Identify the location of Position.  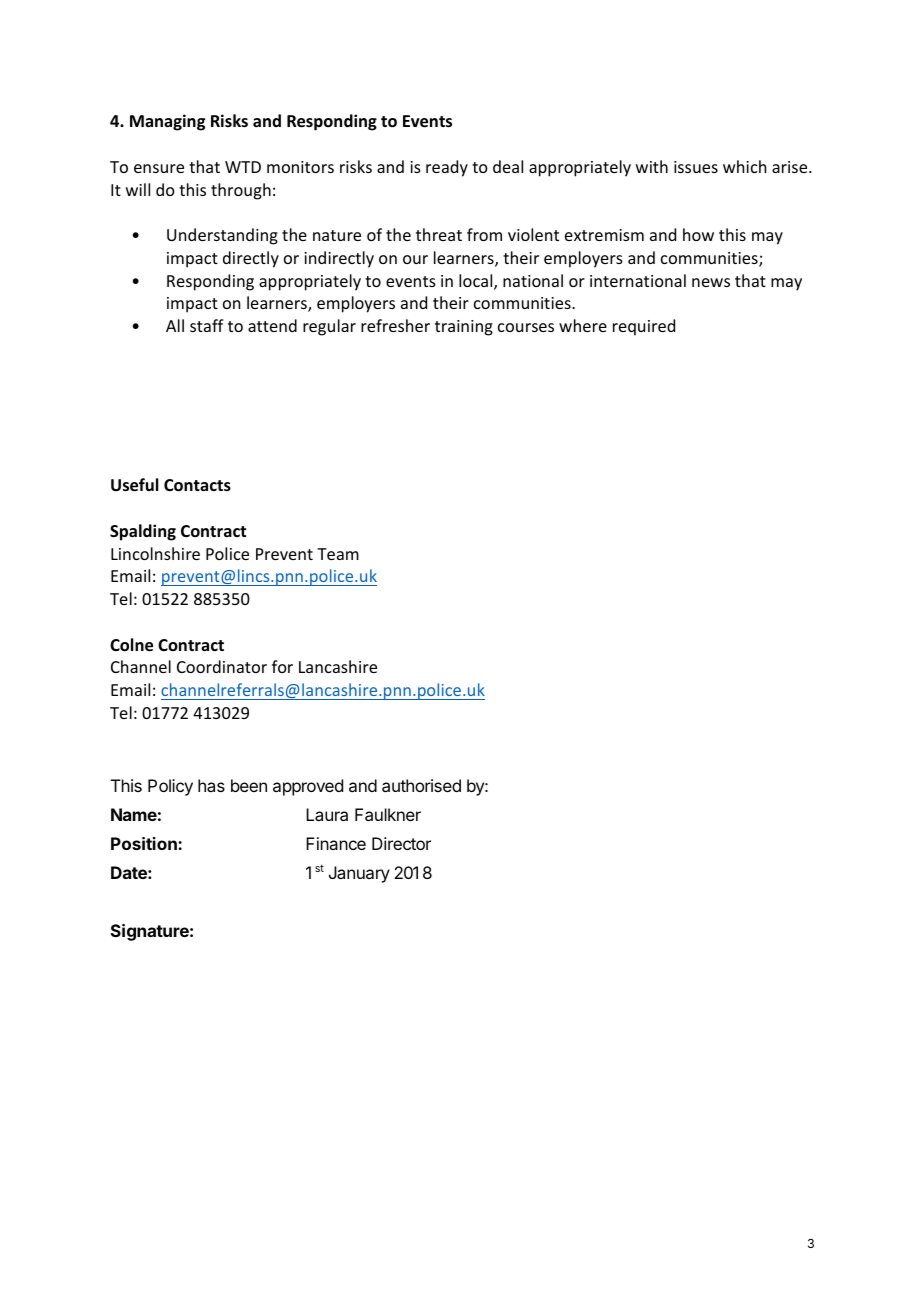
(145, 843).
